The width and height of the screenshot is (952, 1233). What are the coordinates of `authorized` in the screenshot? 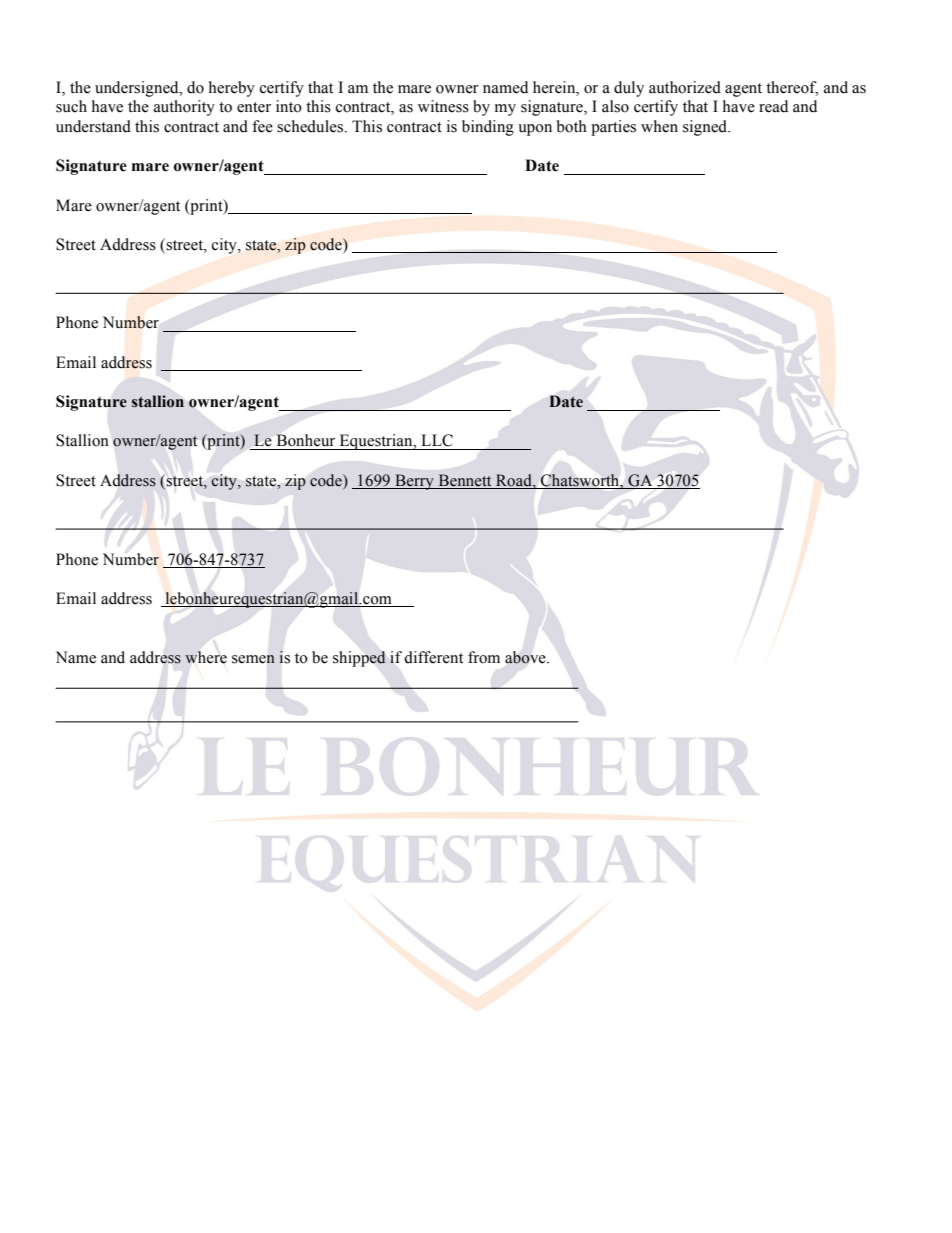 It's located at (685, 87).
